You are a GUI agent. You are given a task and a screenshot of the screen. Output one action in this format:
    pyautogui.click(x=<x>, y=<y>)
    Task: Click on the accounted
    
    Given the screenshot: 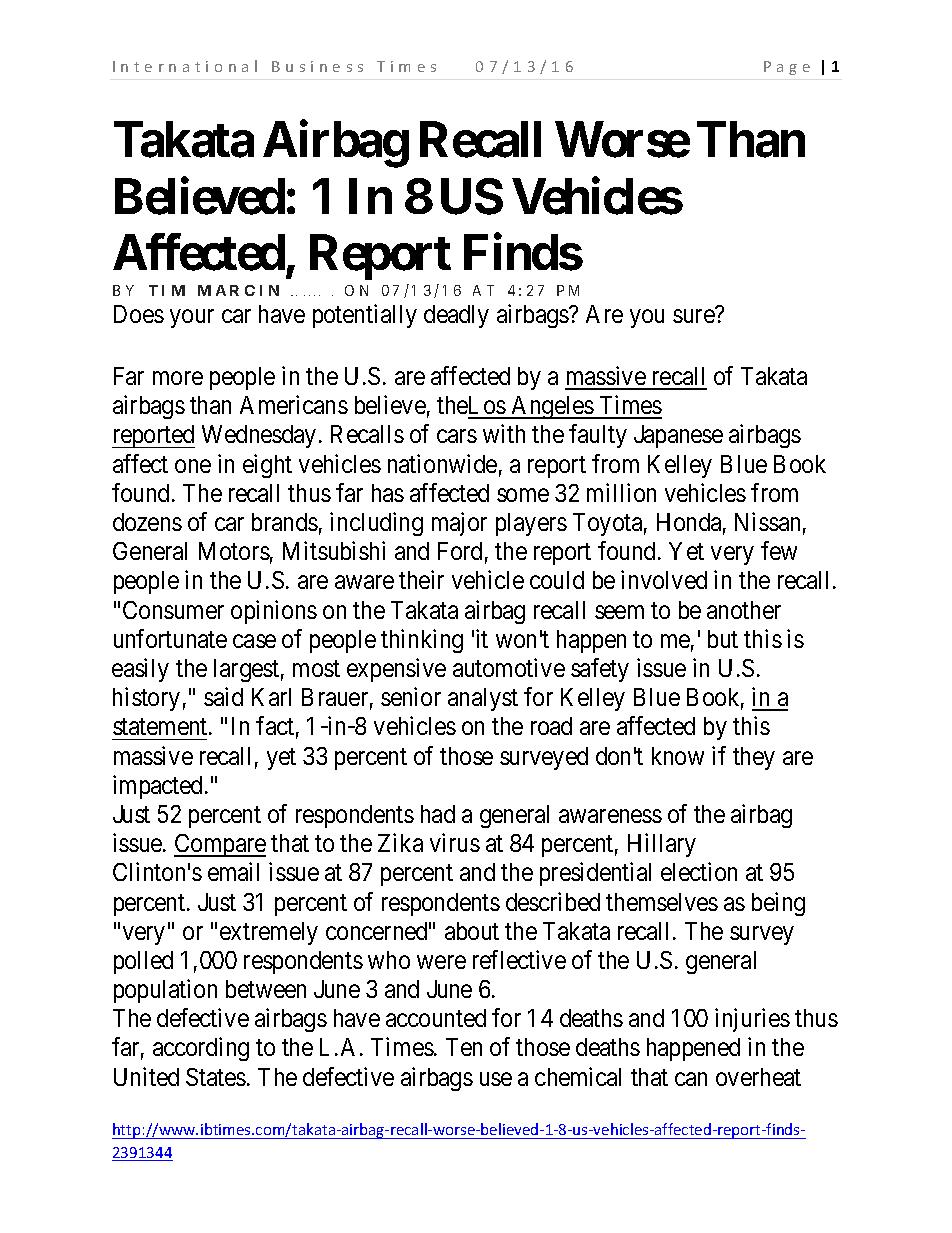 What is the action you would take?
    pyautogui.click(x=436, y=1018)
